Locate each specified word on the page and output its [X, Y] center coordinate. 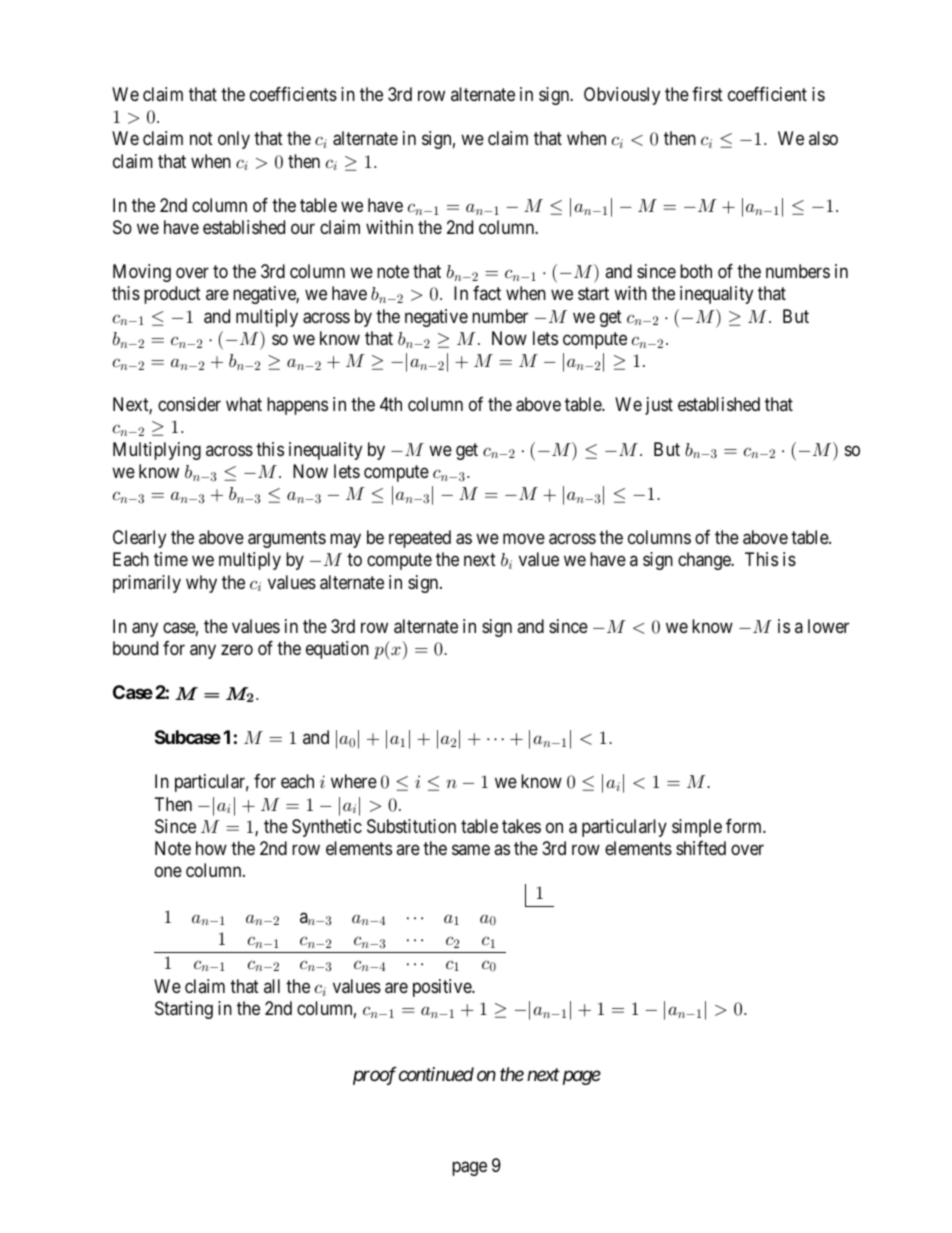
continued [436, 1074]
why [201, 584]
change [705, 561]
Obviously [622, 96]
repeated [420, 539]
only [234, 140]
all [272, 986]
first [707, 94]
